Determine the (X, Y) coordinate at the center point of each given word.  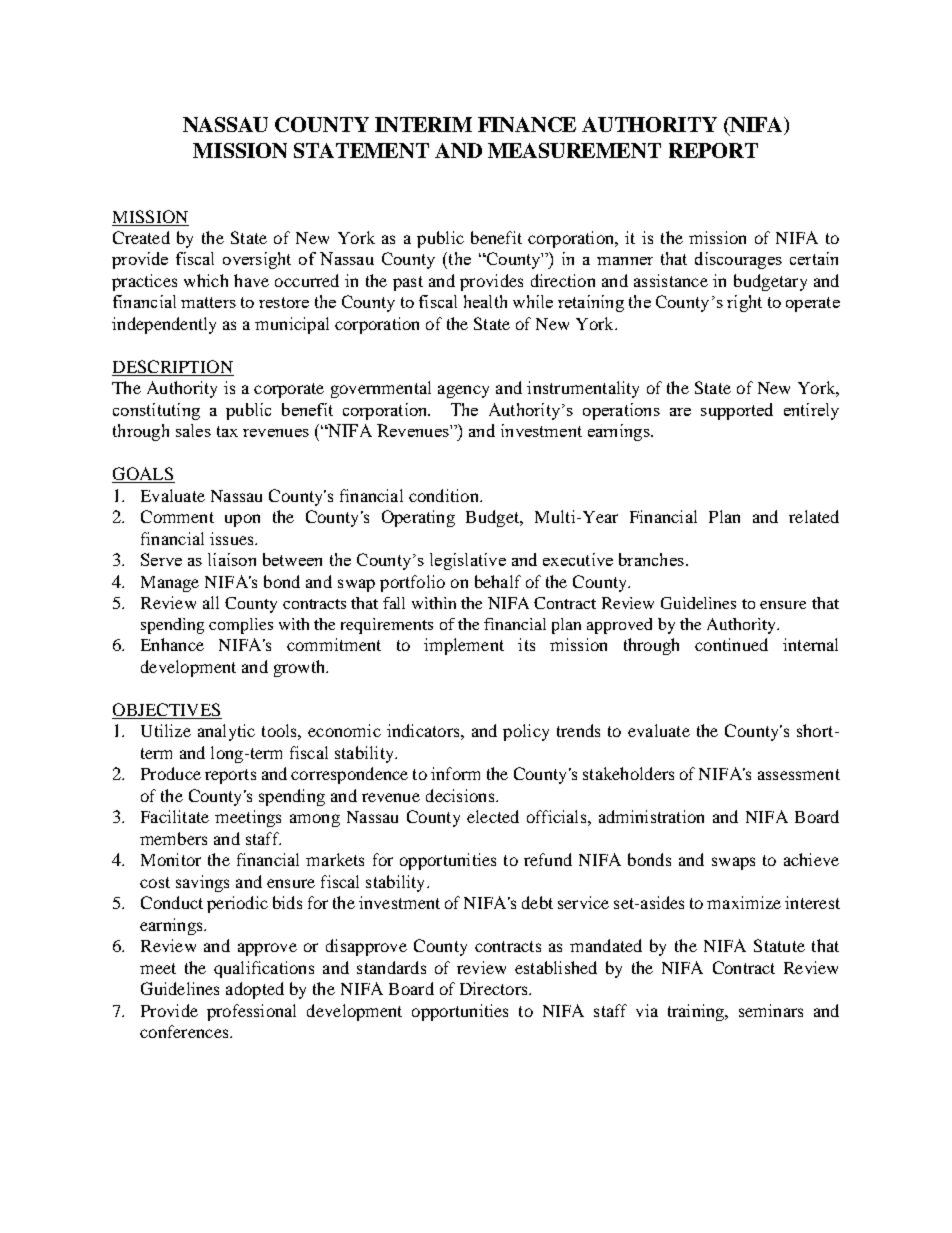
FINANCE (527, 124)
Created (141, 237)
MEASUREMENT (574, 150)
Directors (495, 988)
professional (251, 1012)
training (697, 1012)
